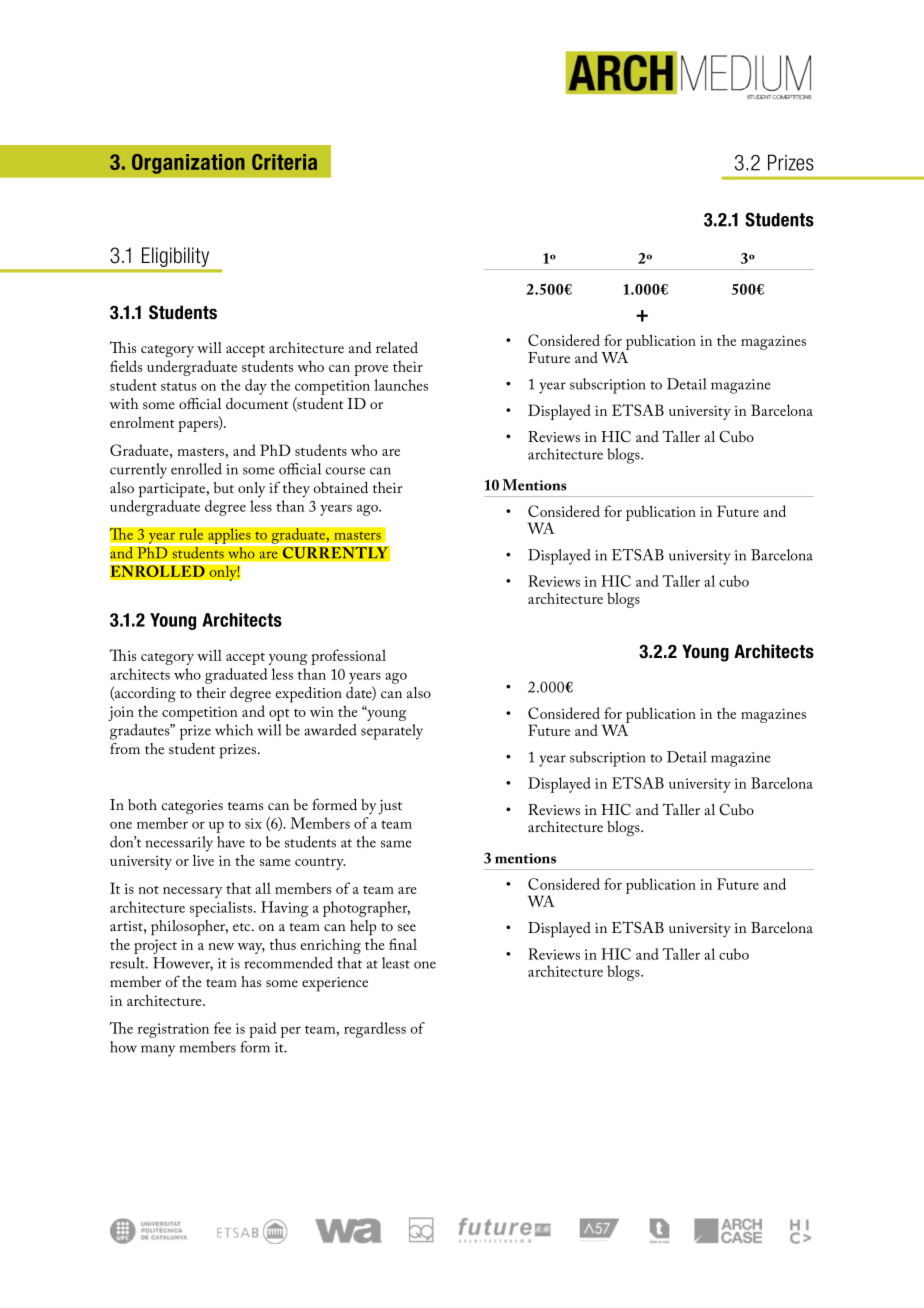 Image resolution: width=924 pixels, height=1308 pixels. What do you see at coordinates (397, 347) in the screenshot?
I see `related` at bounding box center [397, 347].
